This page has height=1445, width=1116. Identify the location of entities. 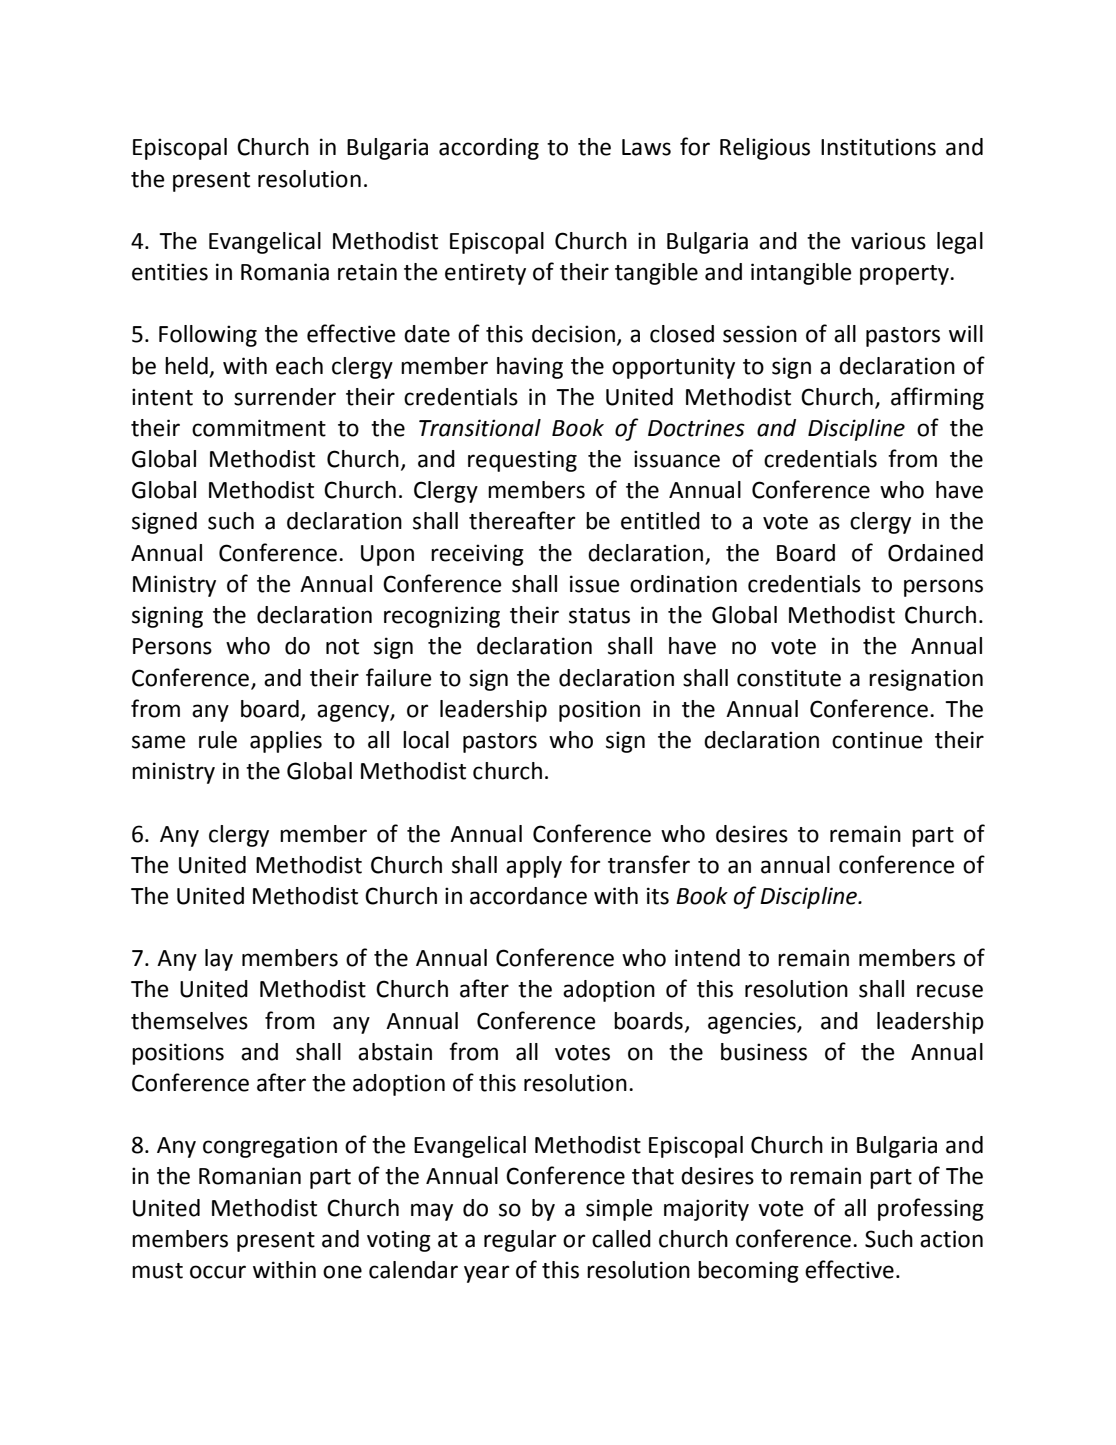
(170, 272).
